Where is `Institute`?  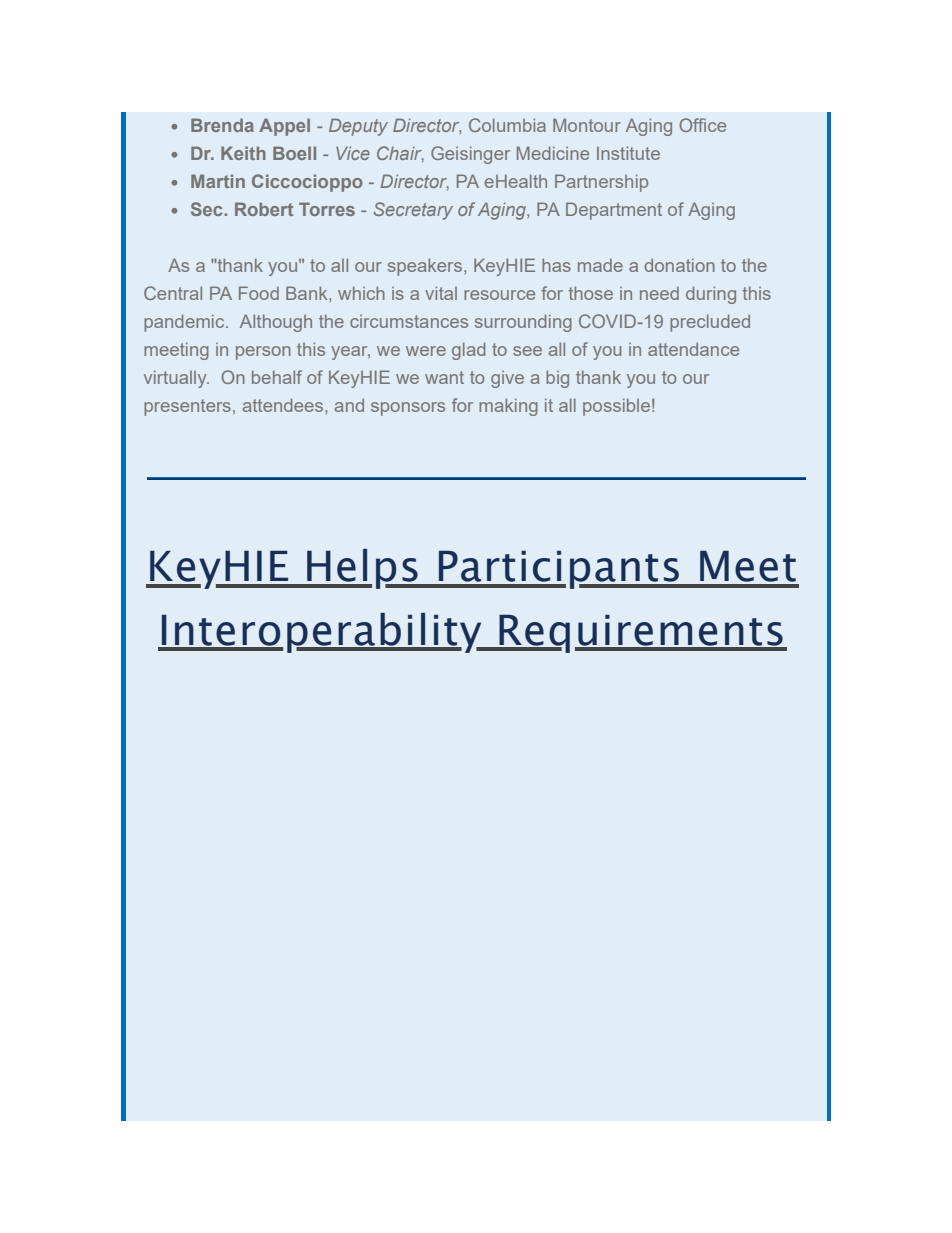
Institute is located at coordinates (628, 153).
